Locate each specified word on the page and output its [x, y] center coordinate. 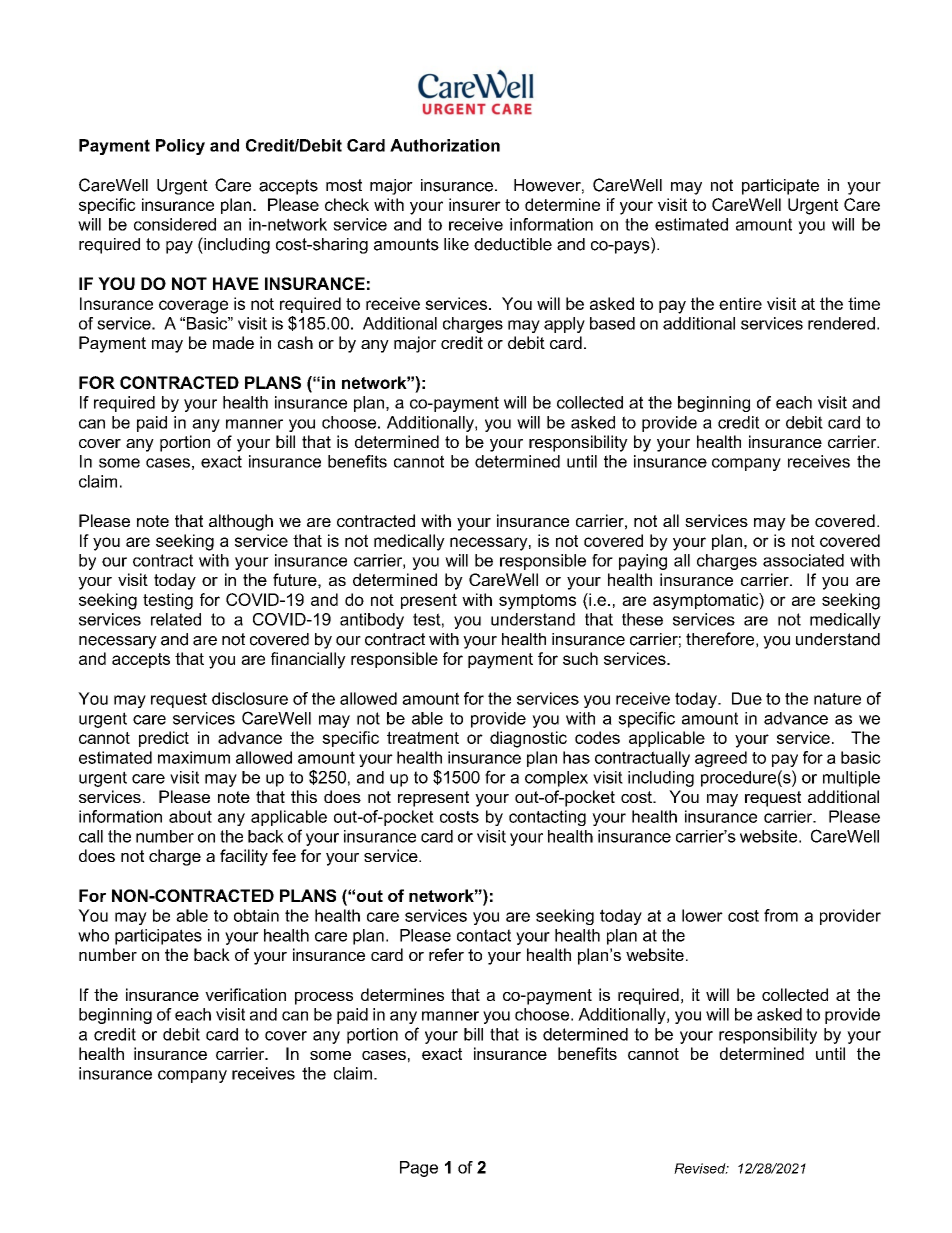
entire [740, 303]
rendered [841, 323]
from [781, 915]
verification [245, 994]
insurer [475, 204]
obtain [256, 915]
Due [747, 698]
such [580, 658]
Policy [180, 147]
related [176, 619]
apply [564, 325]
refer [446, 954]
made [233, 342]
